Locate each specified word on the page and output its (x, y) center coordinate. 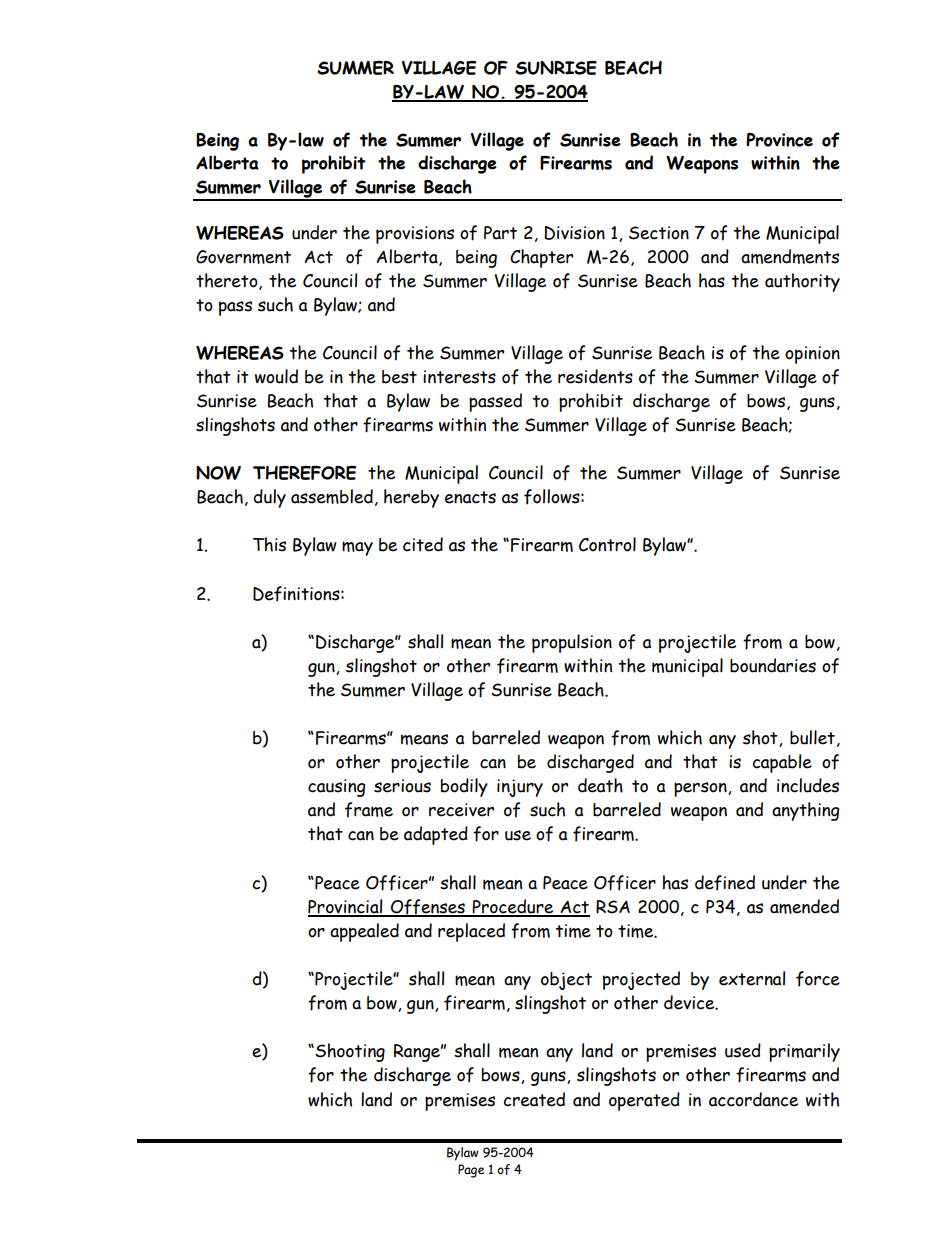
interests (459, 377)
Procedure (513, 907)
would (276, 376)
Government (243, 257)
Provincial (346, 907)
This (269, 544)
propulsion (572, 643)
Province (779, 140)
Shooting (349, 1052)
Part (500, 233)
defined (725, 883)
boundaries (773, 665)
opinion (812, 355)
